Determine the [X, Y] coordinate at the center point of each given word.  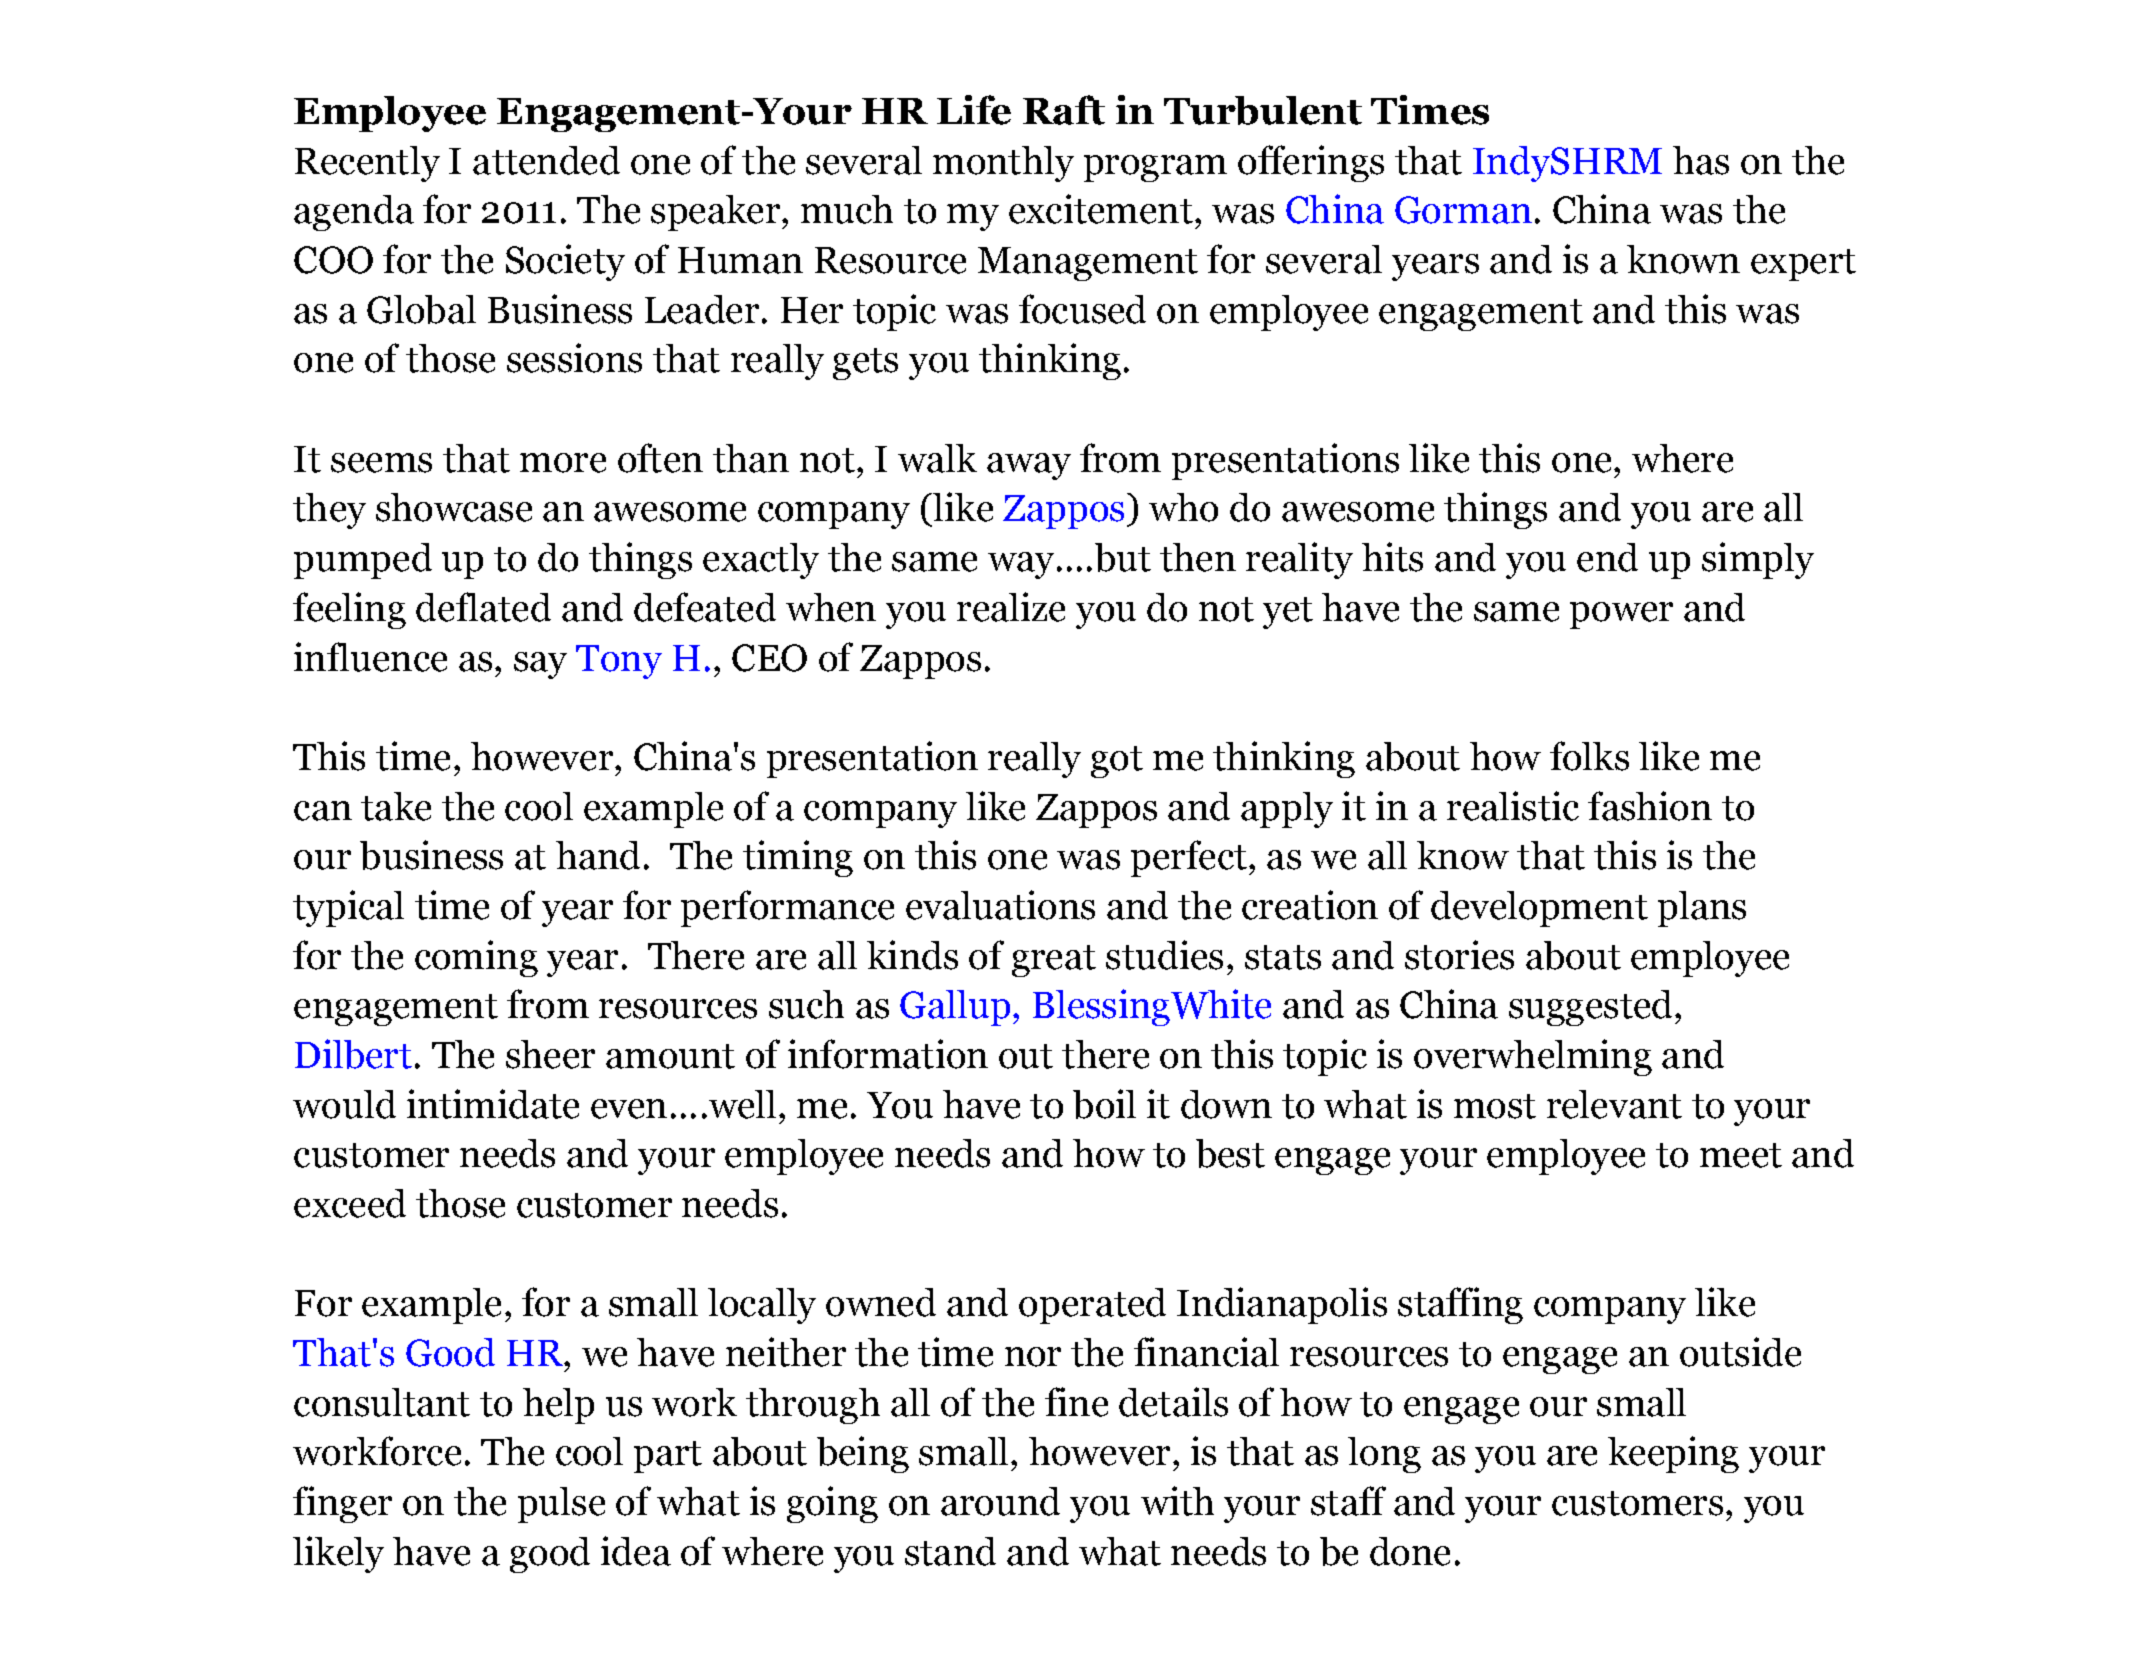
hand [598, 855]
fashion [1650, 806]
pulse [561, 1505]
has [1701, 160]
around [1000, 1501]
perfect [1189, 858]
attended [546, 160]
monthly [1003, 164]
